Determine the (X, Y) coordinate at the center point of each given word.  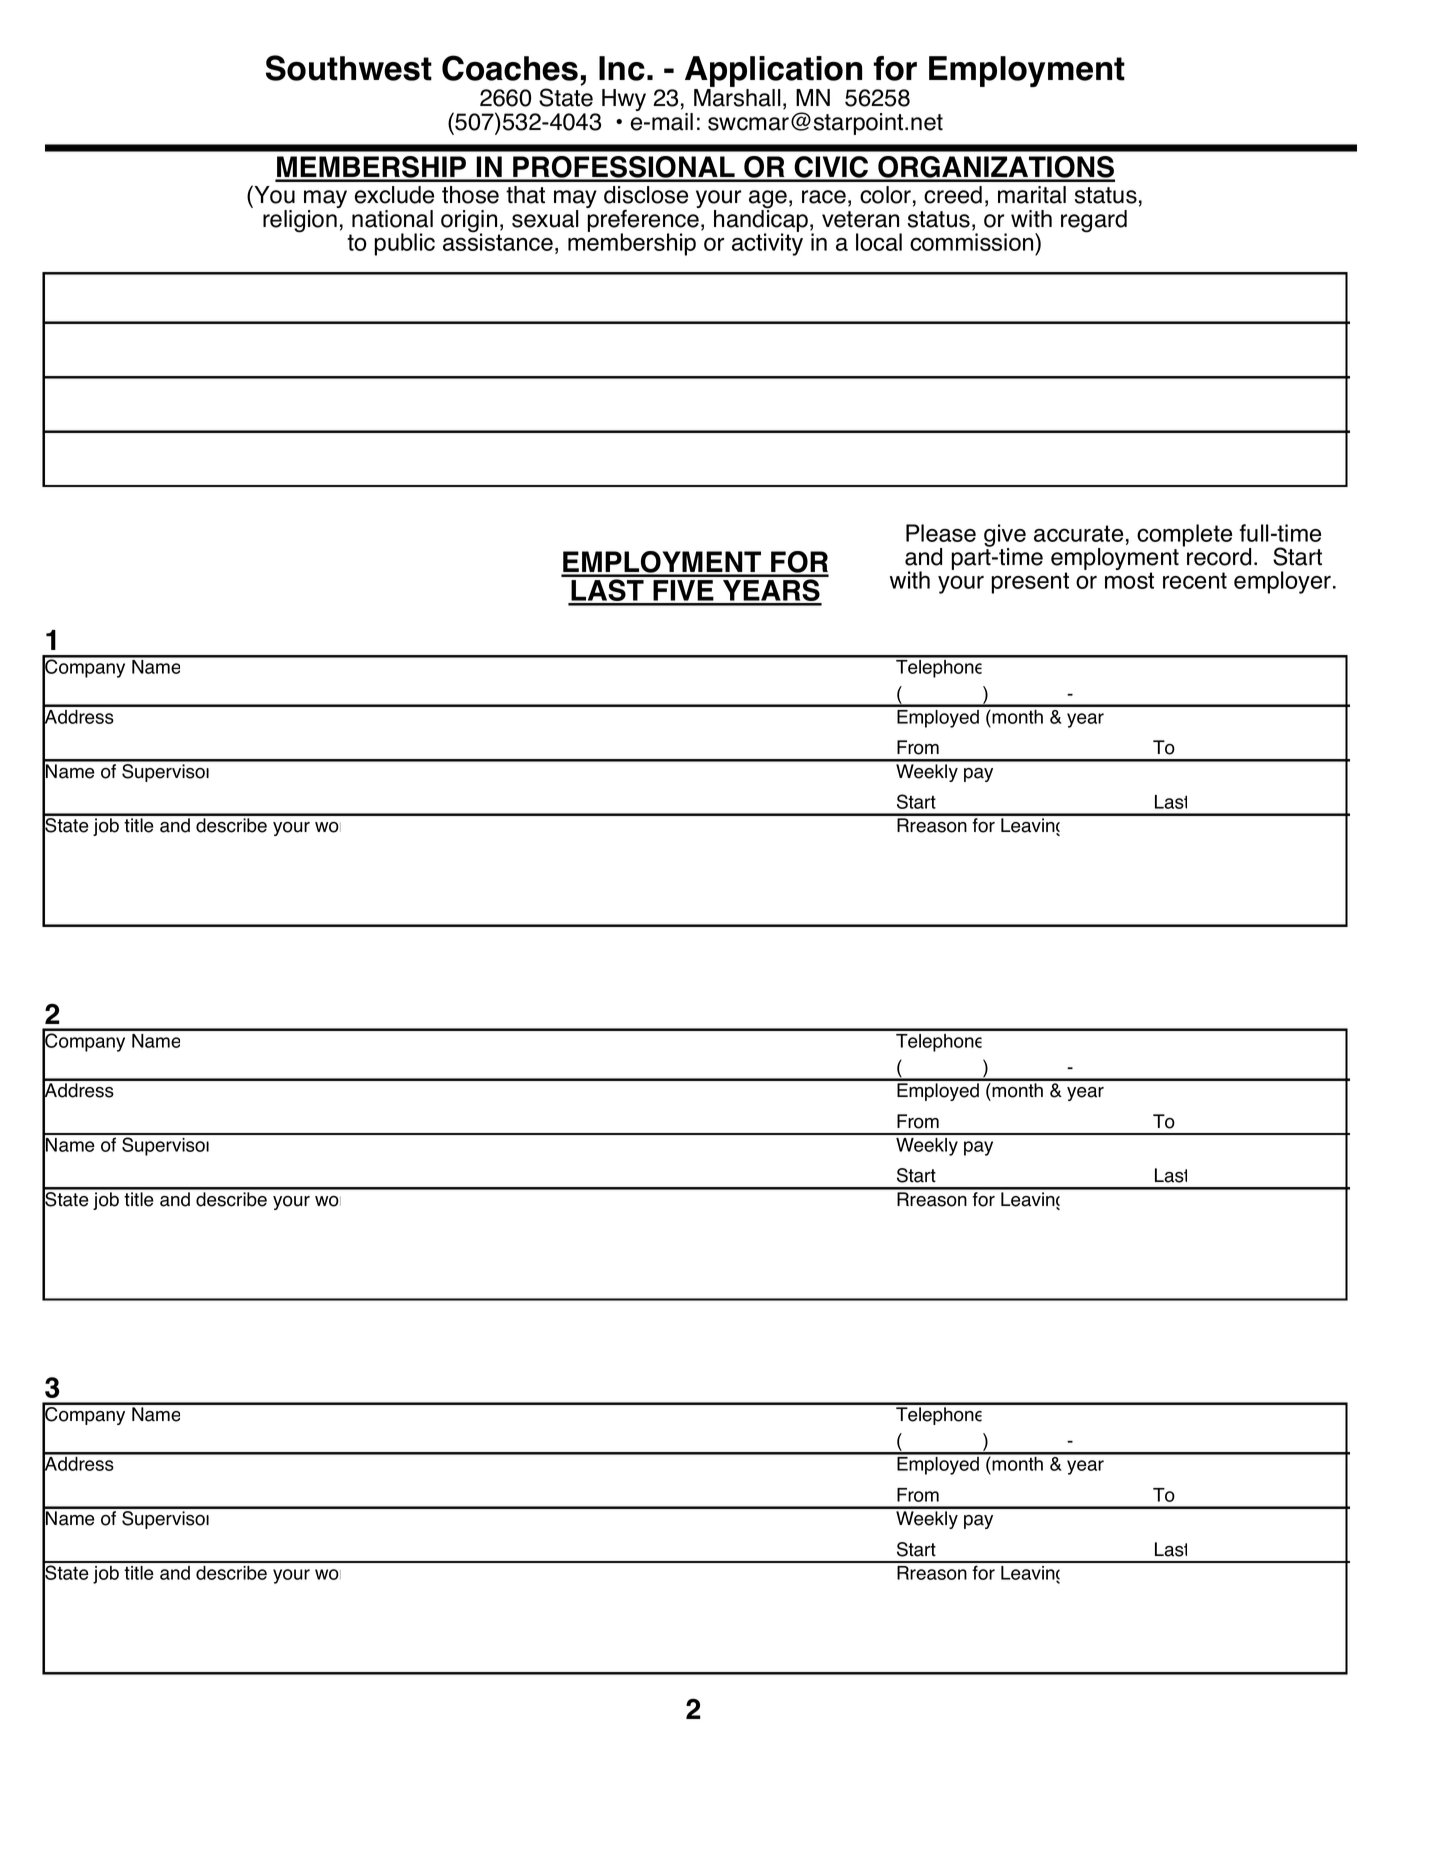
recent (1195, 580)
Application (775, 73)
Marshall (737, 98)
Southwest (349, 68)
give (1005, 536)
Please (941, 533)
